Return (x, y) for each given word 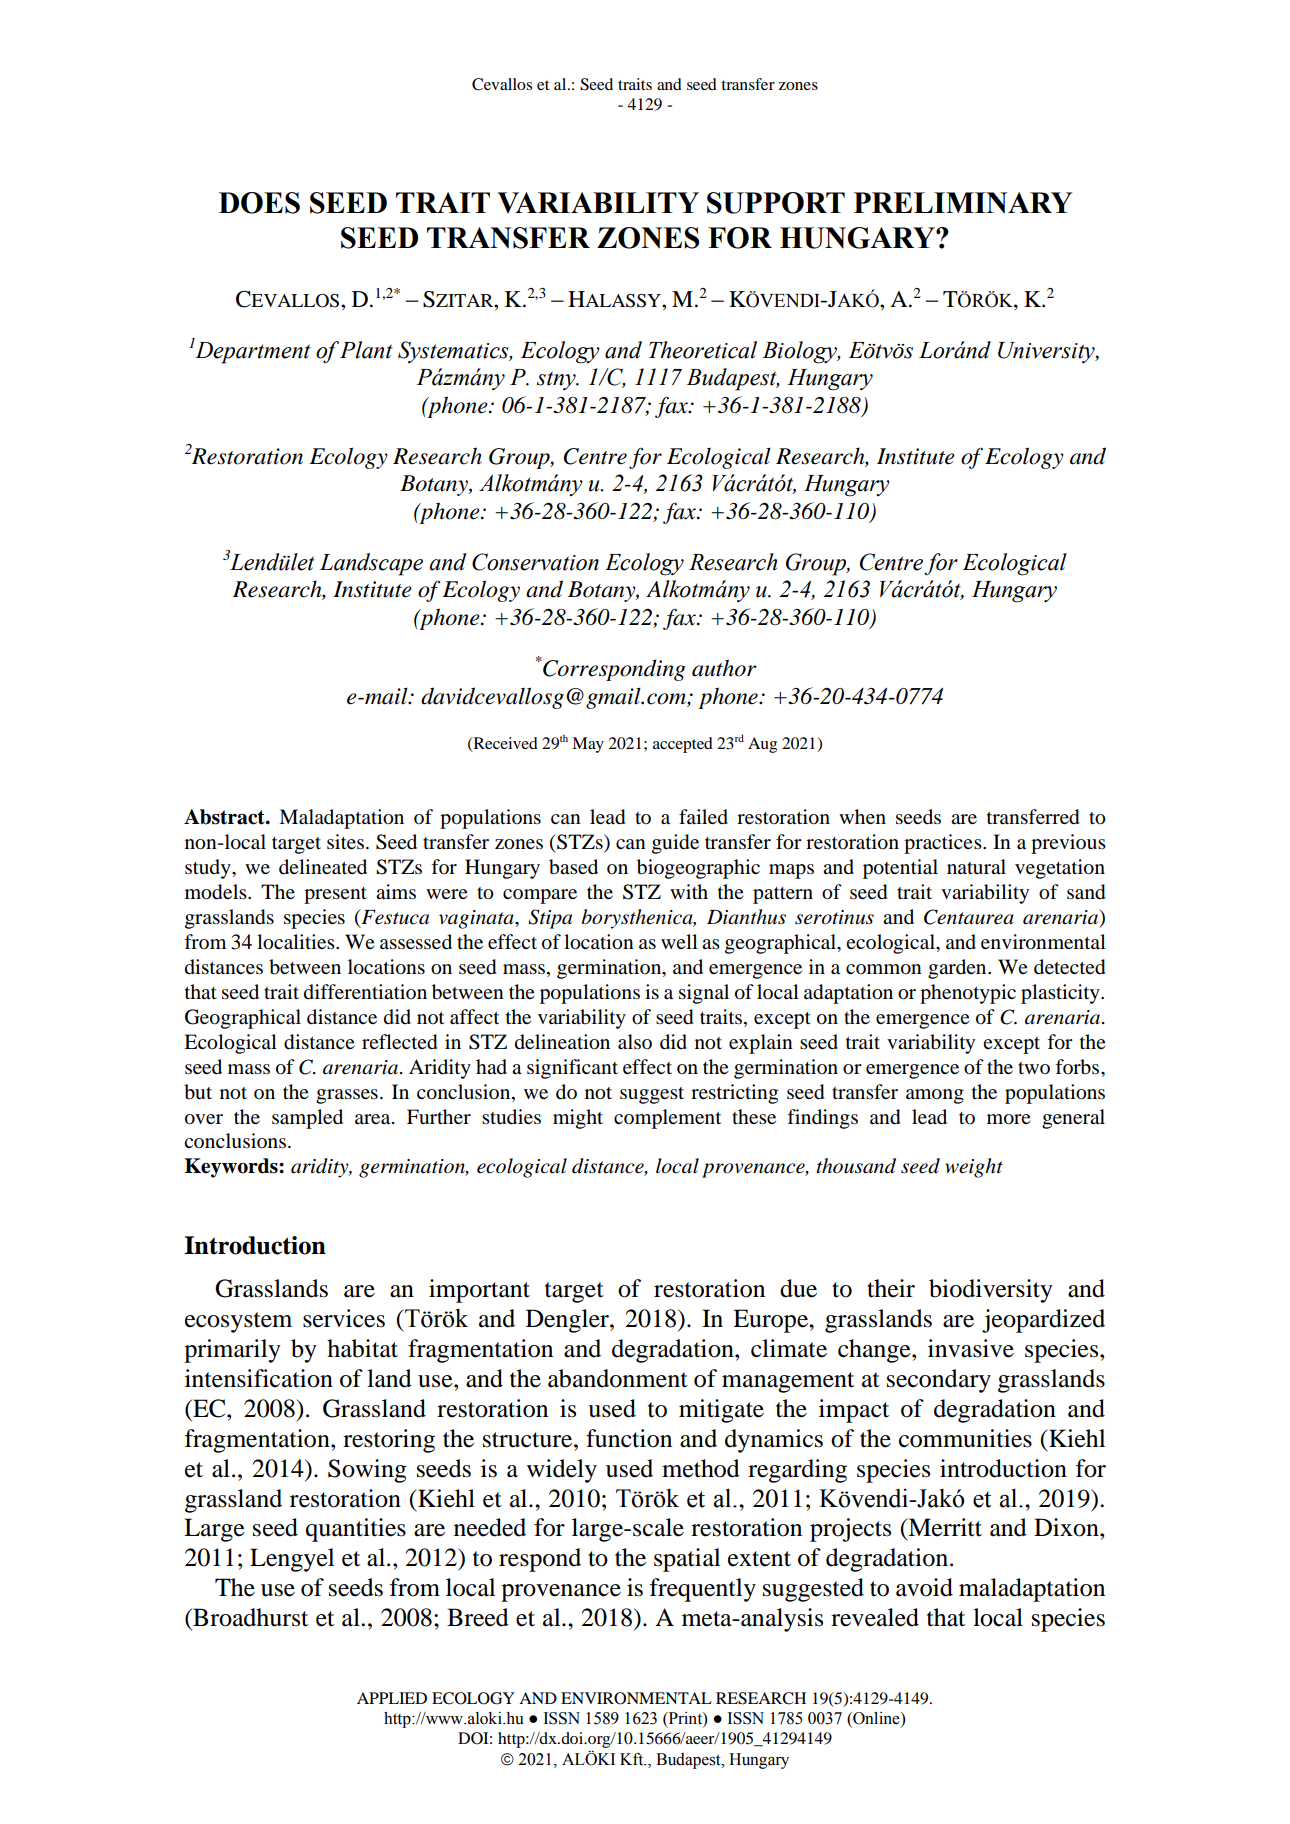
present (335, 895)
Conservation (535, 562)
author (724, 668)
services (344, 1318)
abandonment (618, 1378)
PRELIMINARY (963, 203)
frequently (703, 1590)
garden (958, 969)
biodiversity (991, 1291)
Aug (762, 745)
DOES (259, 203)
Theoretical (703, 350)
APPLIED (392, 1698)
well (679, 941)
